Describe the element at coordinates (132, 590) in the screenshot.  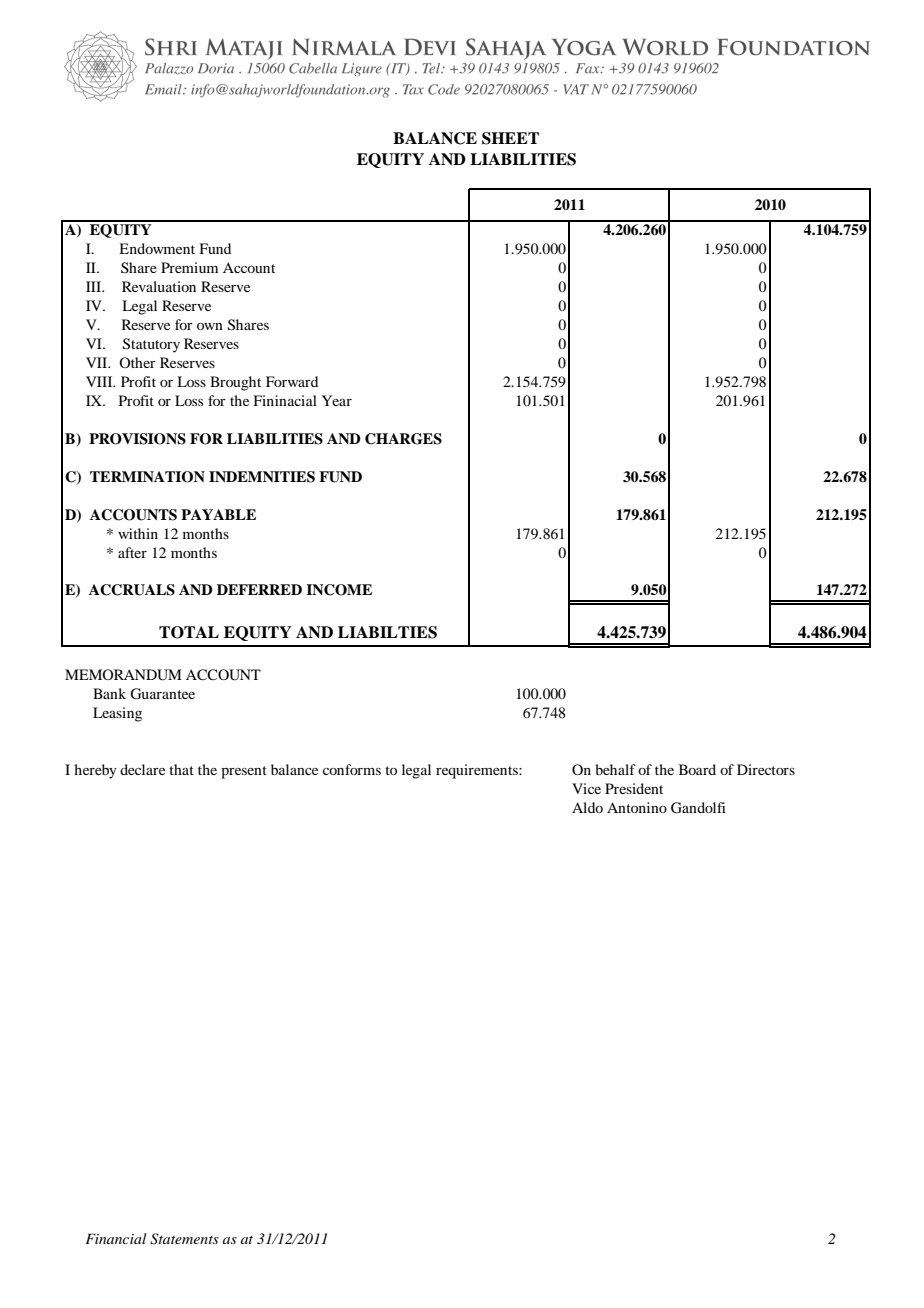
I see `ACCRUALS` at that location.
